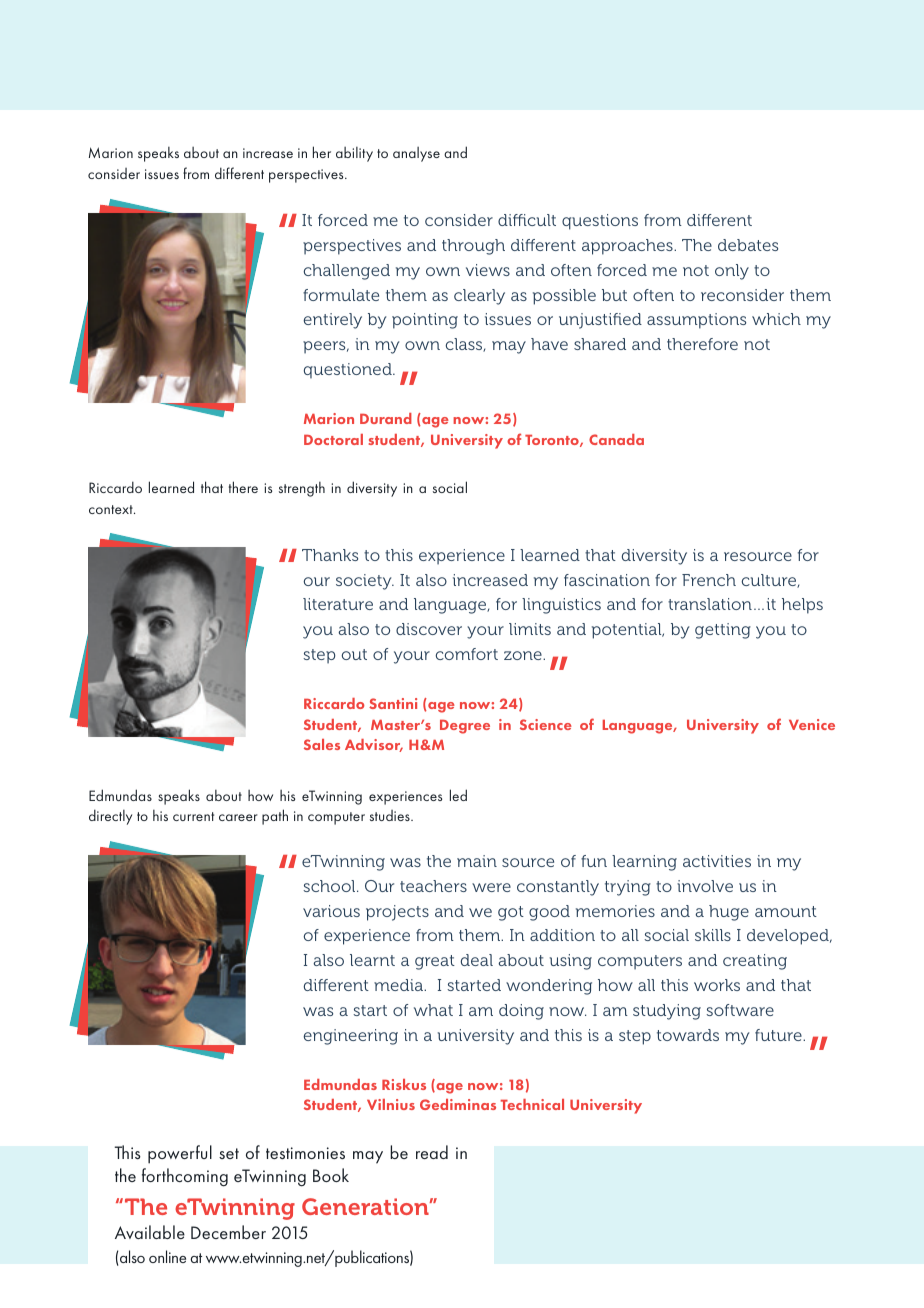 The image size is (924, 1308). Describe the element at coordinates (748, 245) in the document. I see `debates` at that location.
